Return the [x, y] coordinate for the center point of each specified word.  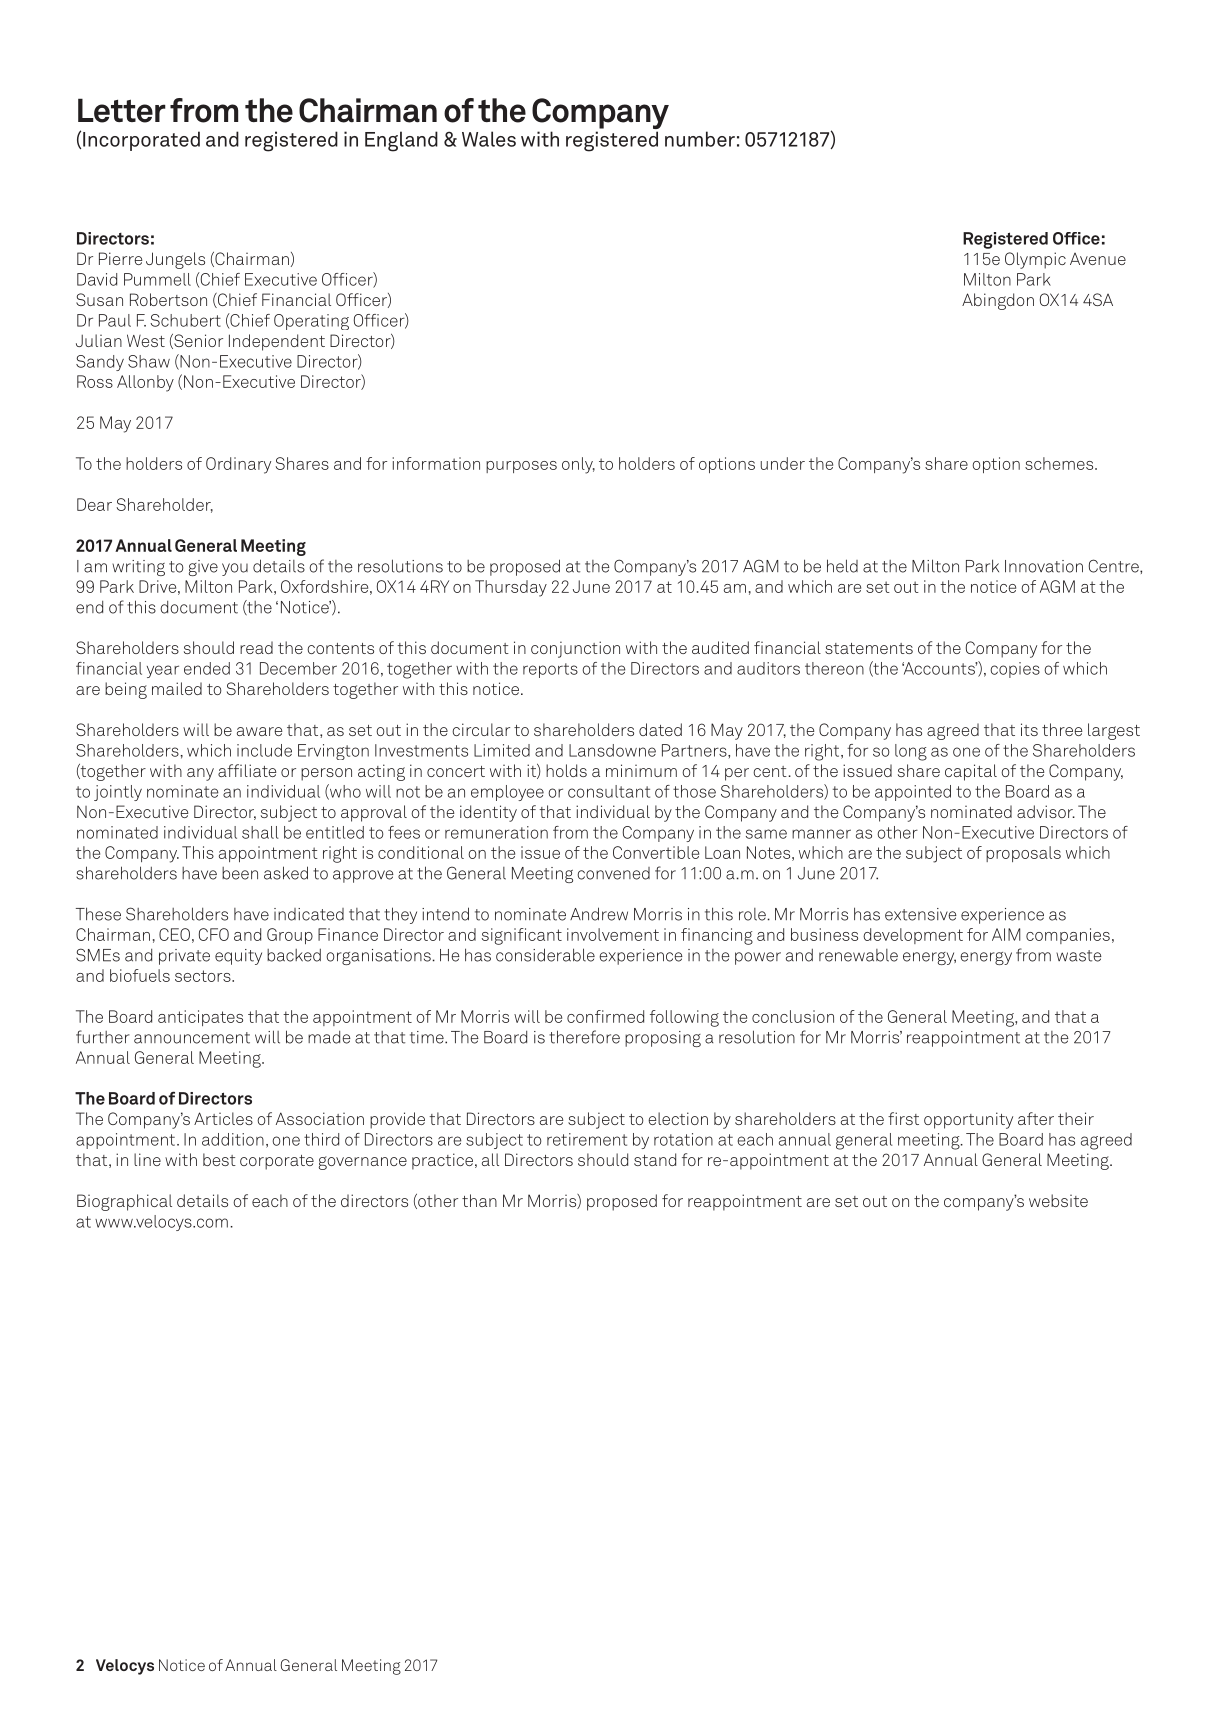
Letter [122, 110]
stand [655, 1159]
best [219, 1159]
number [700, 139]
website [1058, 1200]
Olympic [1035, 260]
